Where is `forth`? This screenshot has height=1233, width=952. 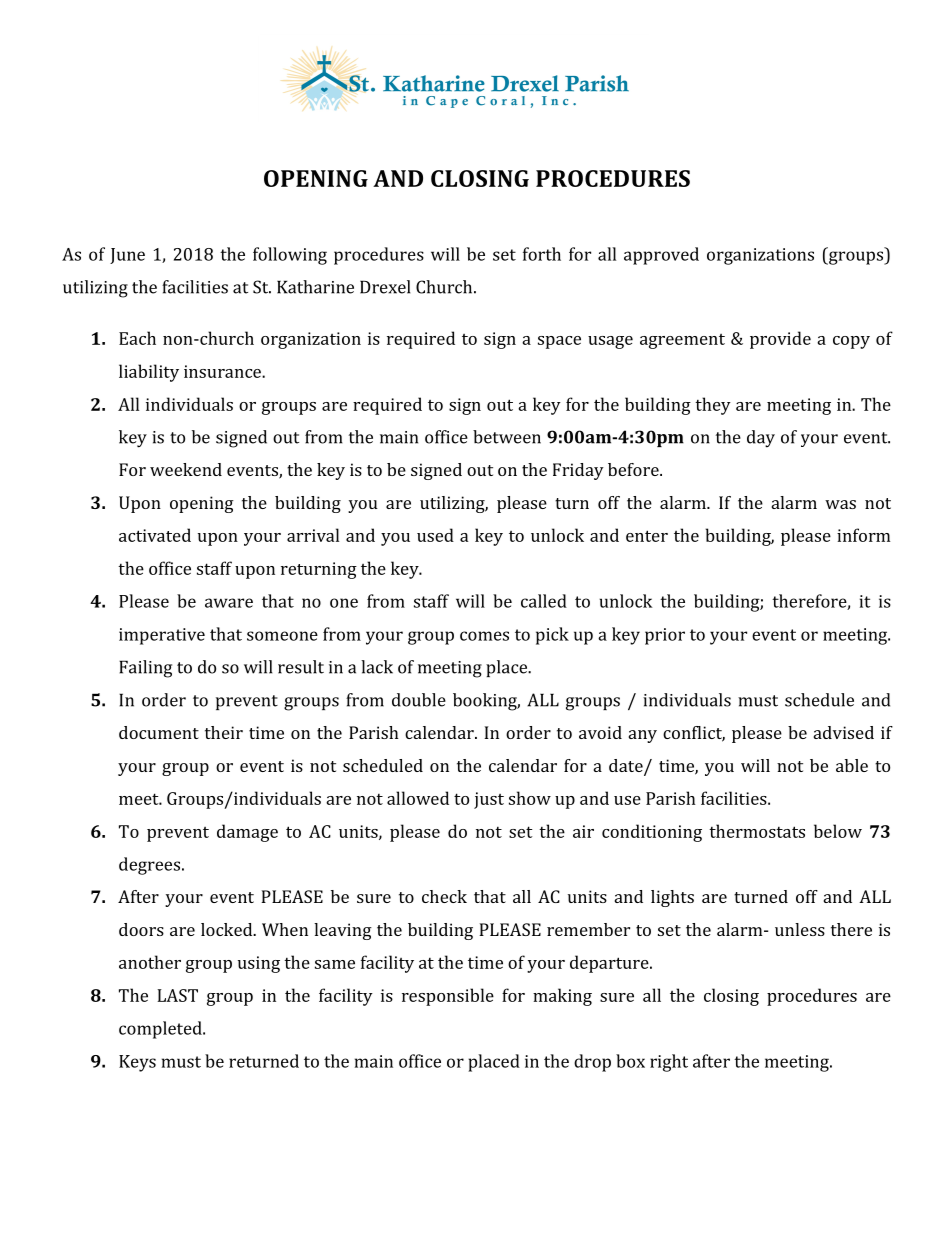 forth is located at coordinates (542, 254).
